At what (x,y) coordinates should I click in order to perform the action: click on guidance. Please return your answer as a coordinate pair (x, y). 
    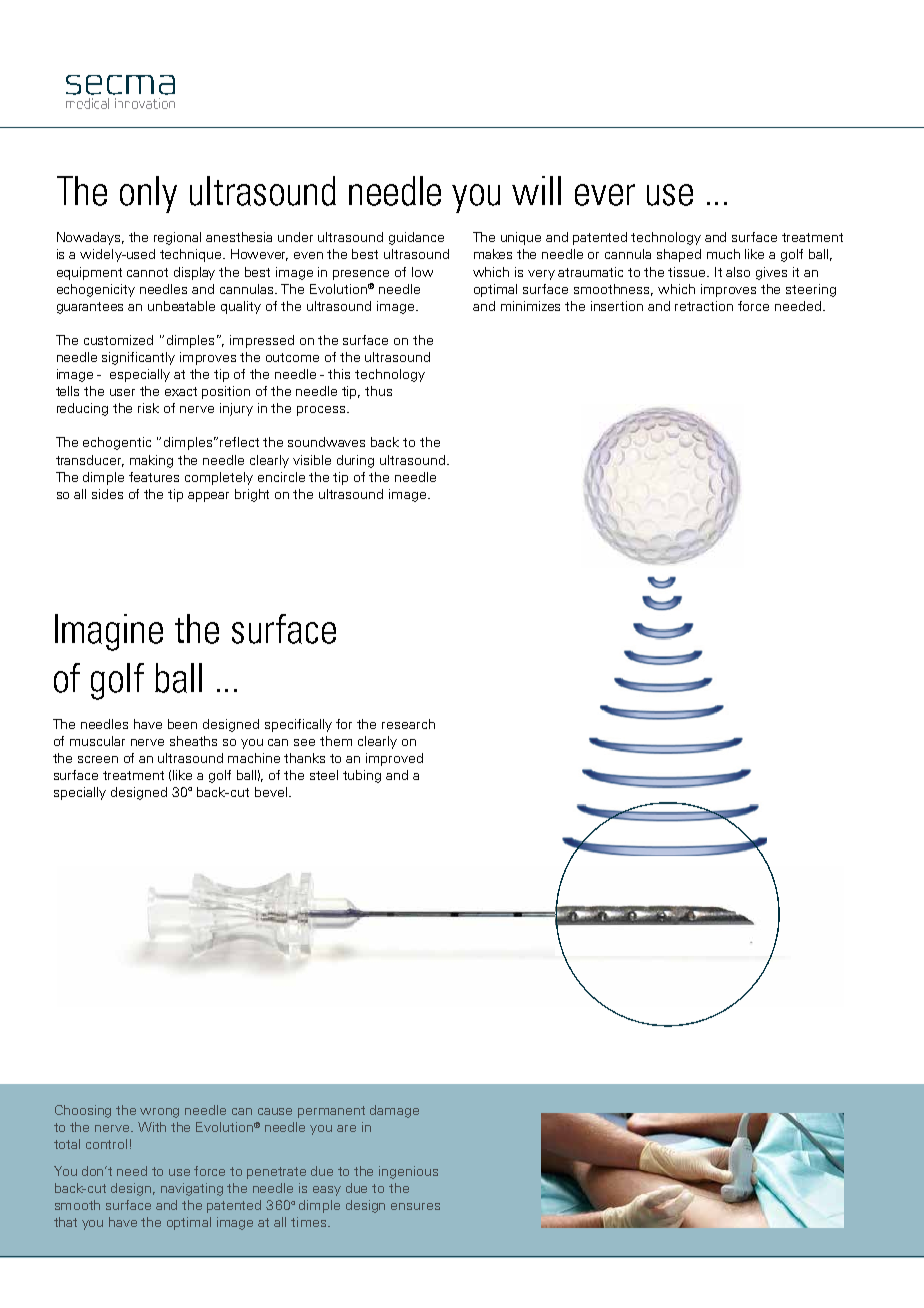
    Looking at the image, I should click on (416, 238).
